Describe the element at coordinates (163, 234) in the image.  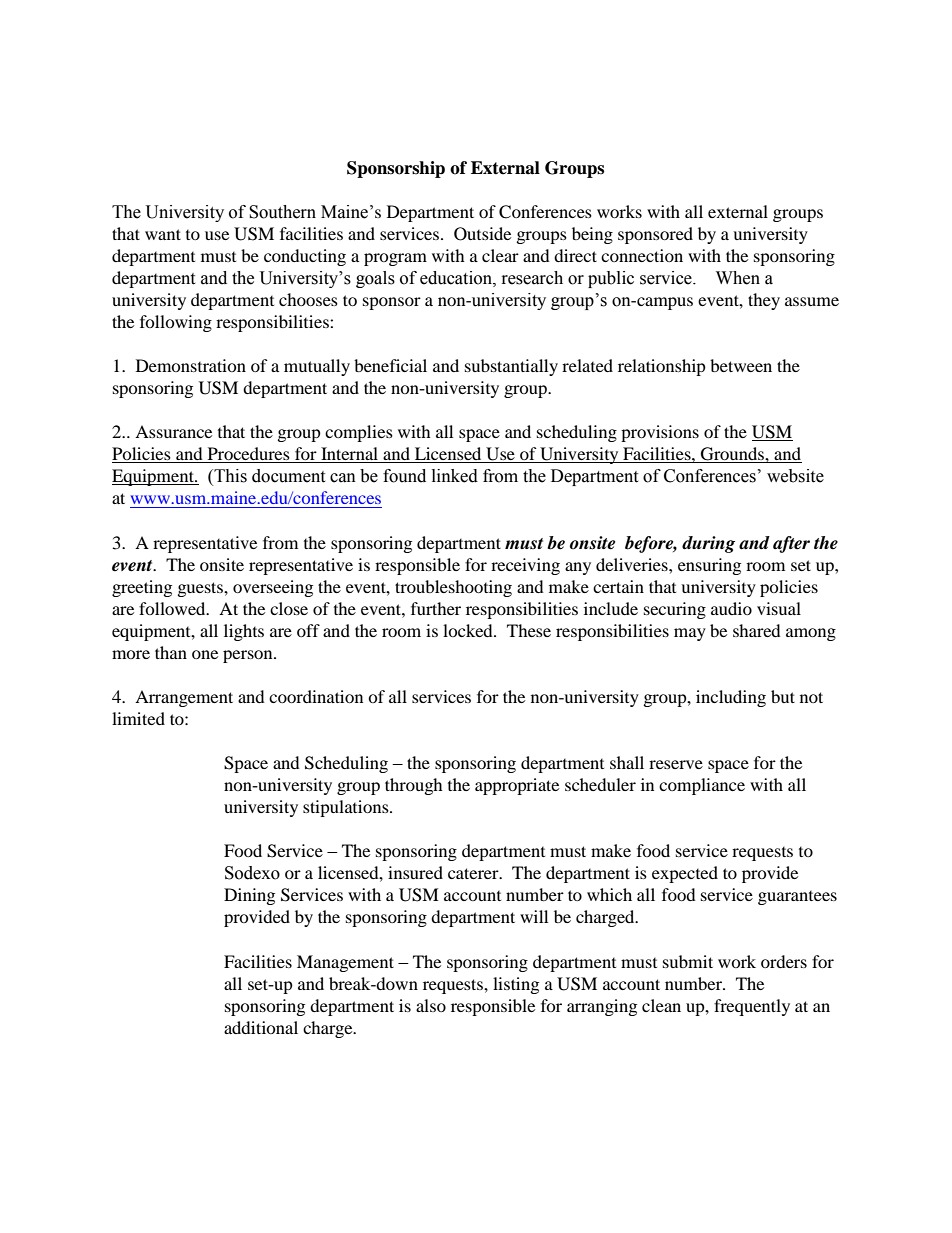
I see `want` at that location.
